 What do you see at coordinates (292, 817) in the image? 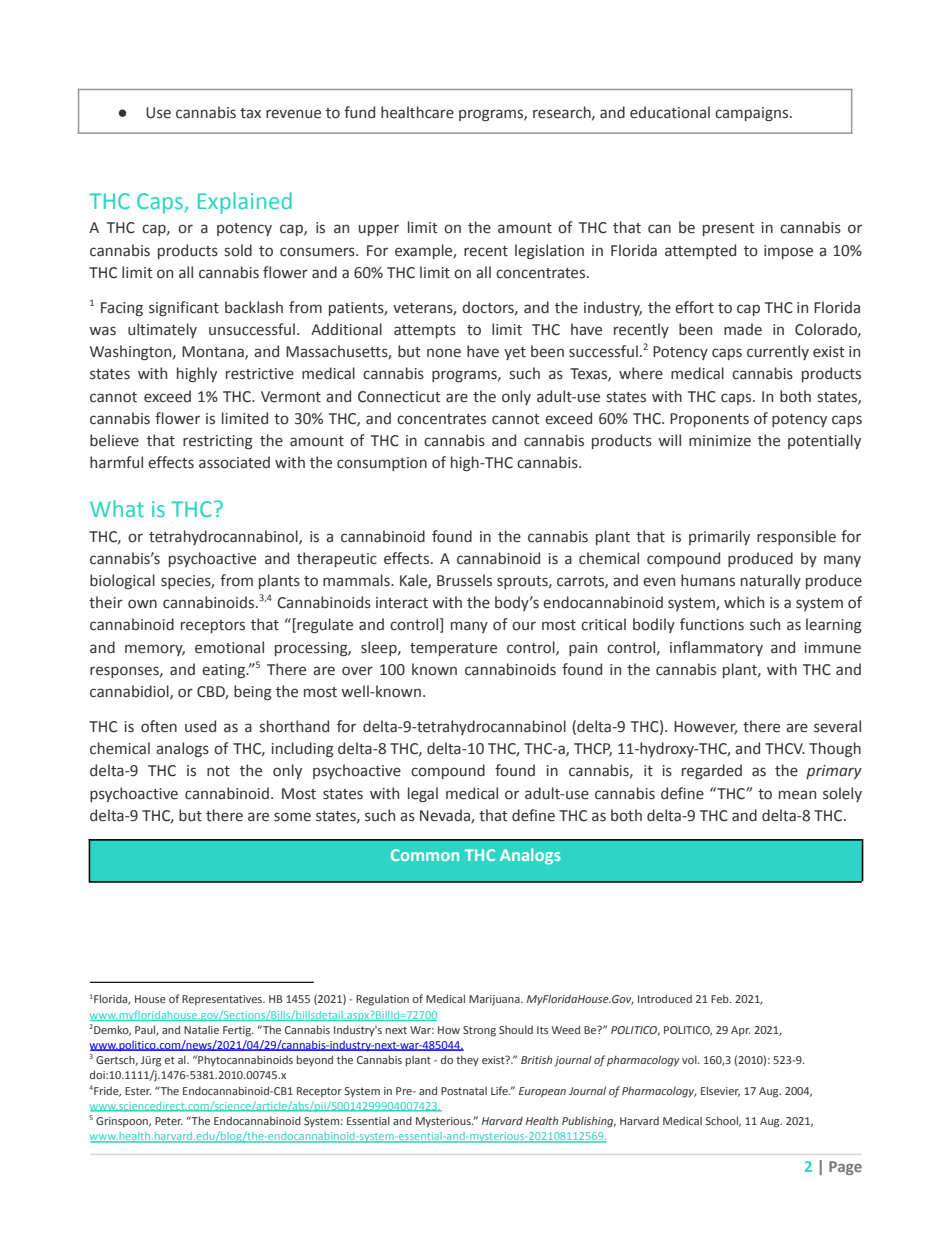
I see `some` at bounding box center [292, 817].
